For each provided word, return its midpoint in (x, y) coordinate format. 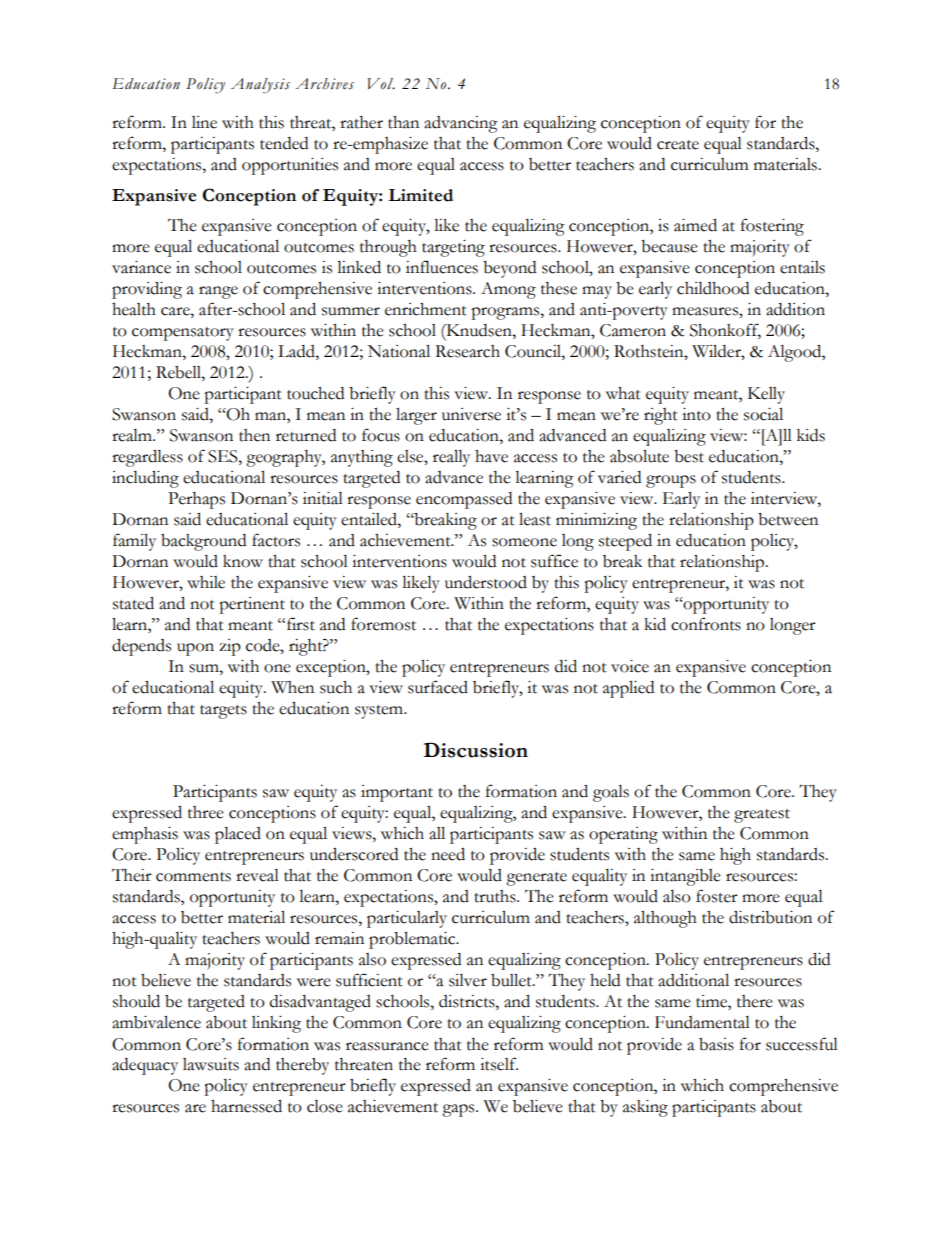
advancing (461, 124)
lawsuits (211, 1064)
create (678, 145)
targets (223, 712)
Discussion (476, 750)
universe (471, 414)
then (254, 435)
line (204, 122)
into (696, 414)
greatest (762, 816)
